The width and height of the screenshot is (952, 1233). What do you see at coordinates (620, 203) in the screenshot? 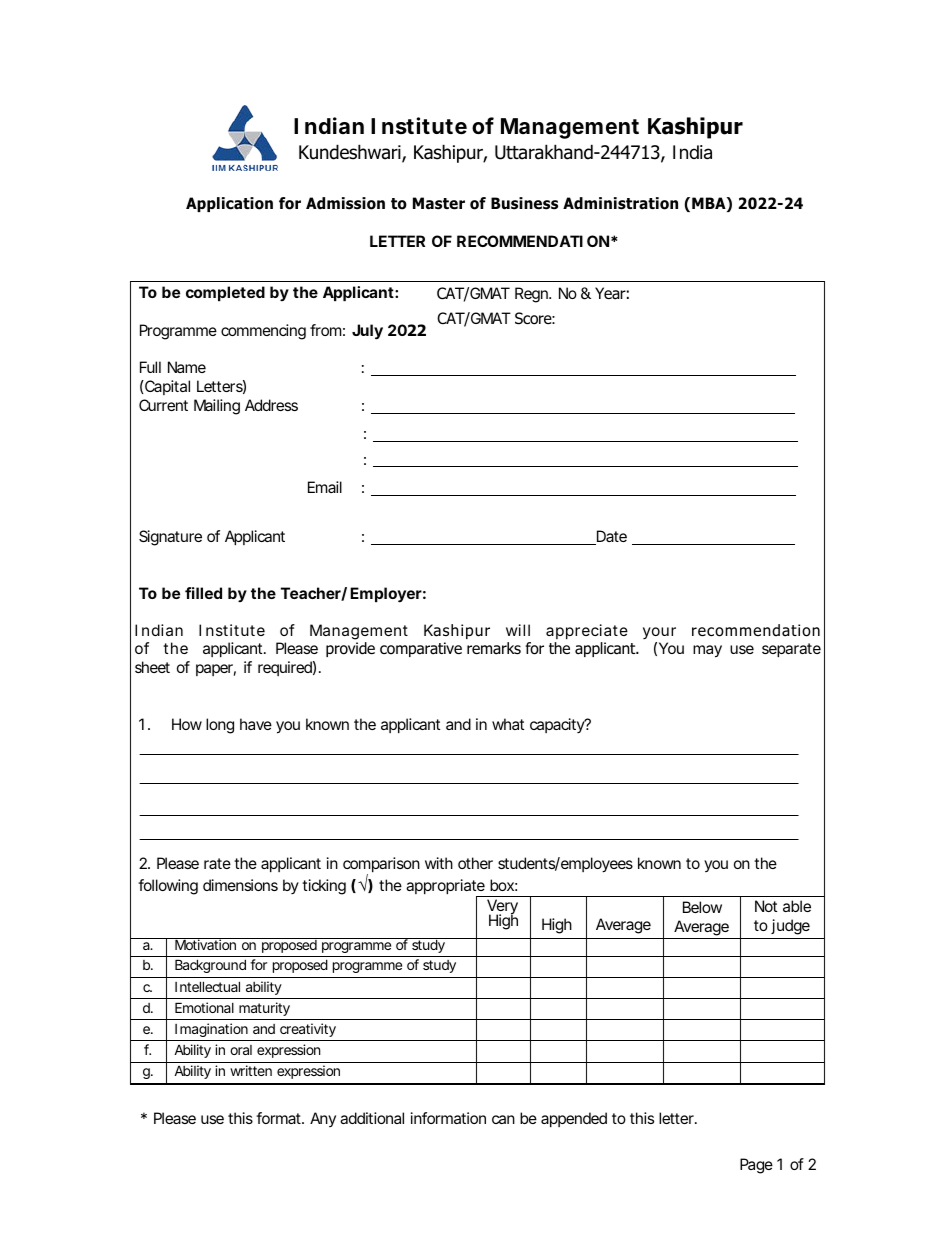
I see `Administration` at bounding box center [620, 203].
